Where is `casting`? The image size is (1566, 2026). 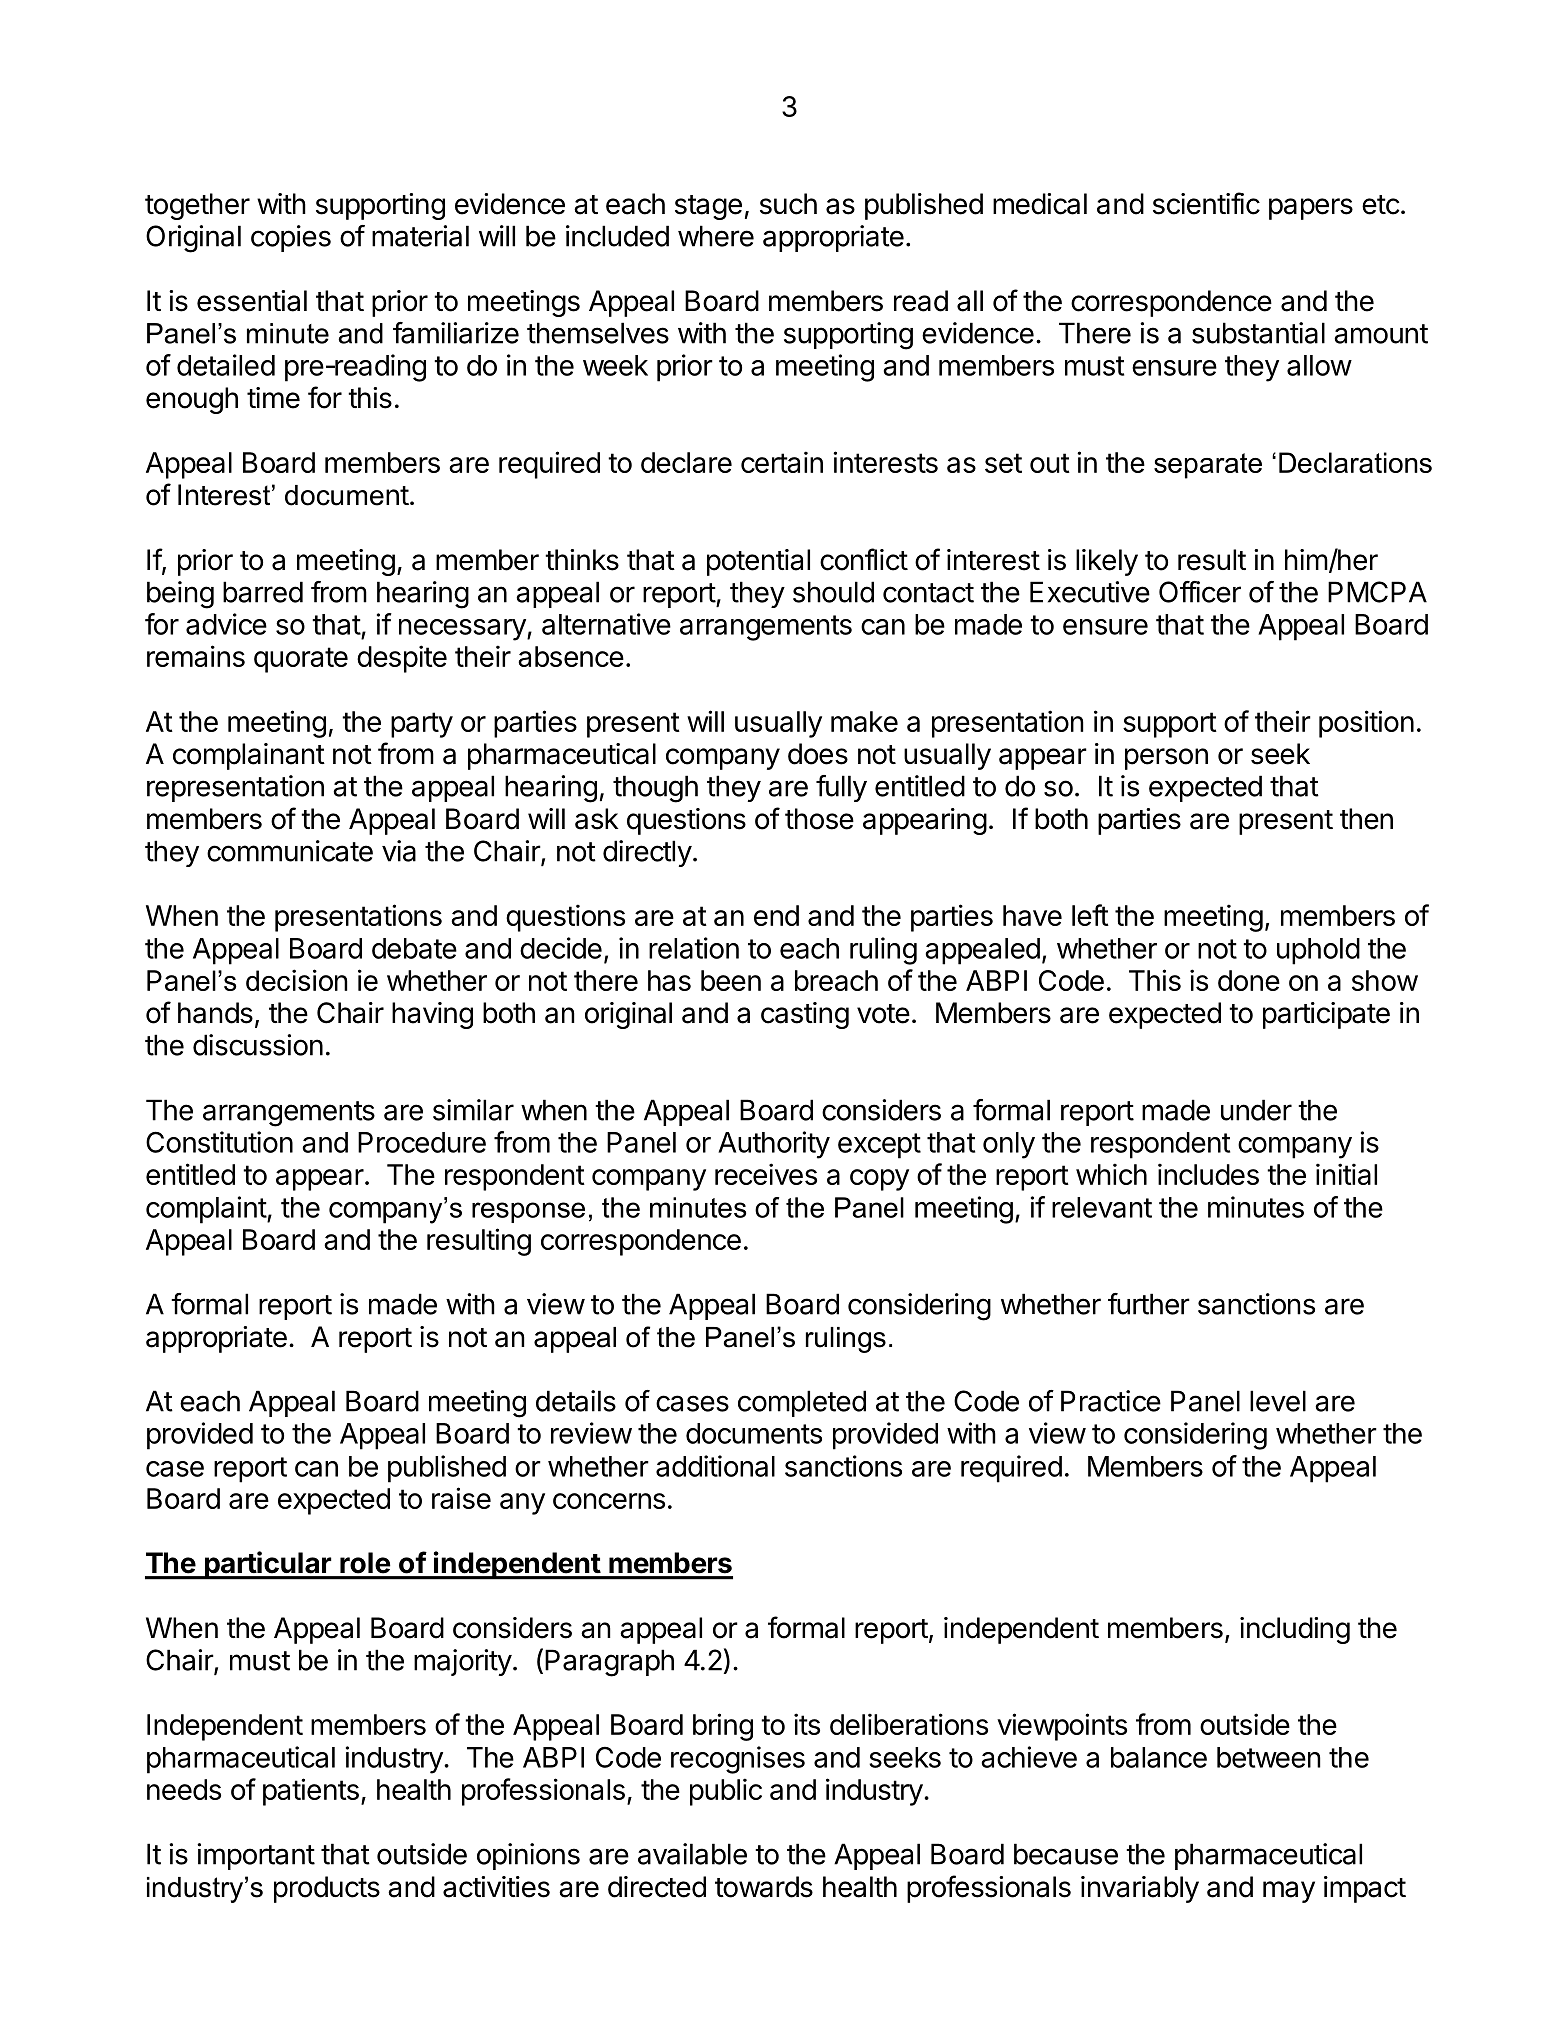
casting is located at coordinates (805, 1015).
